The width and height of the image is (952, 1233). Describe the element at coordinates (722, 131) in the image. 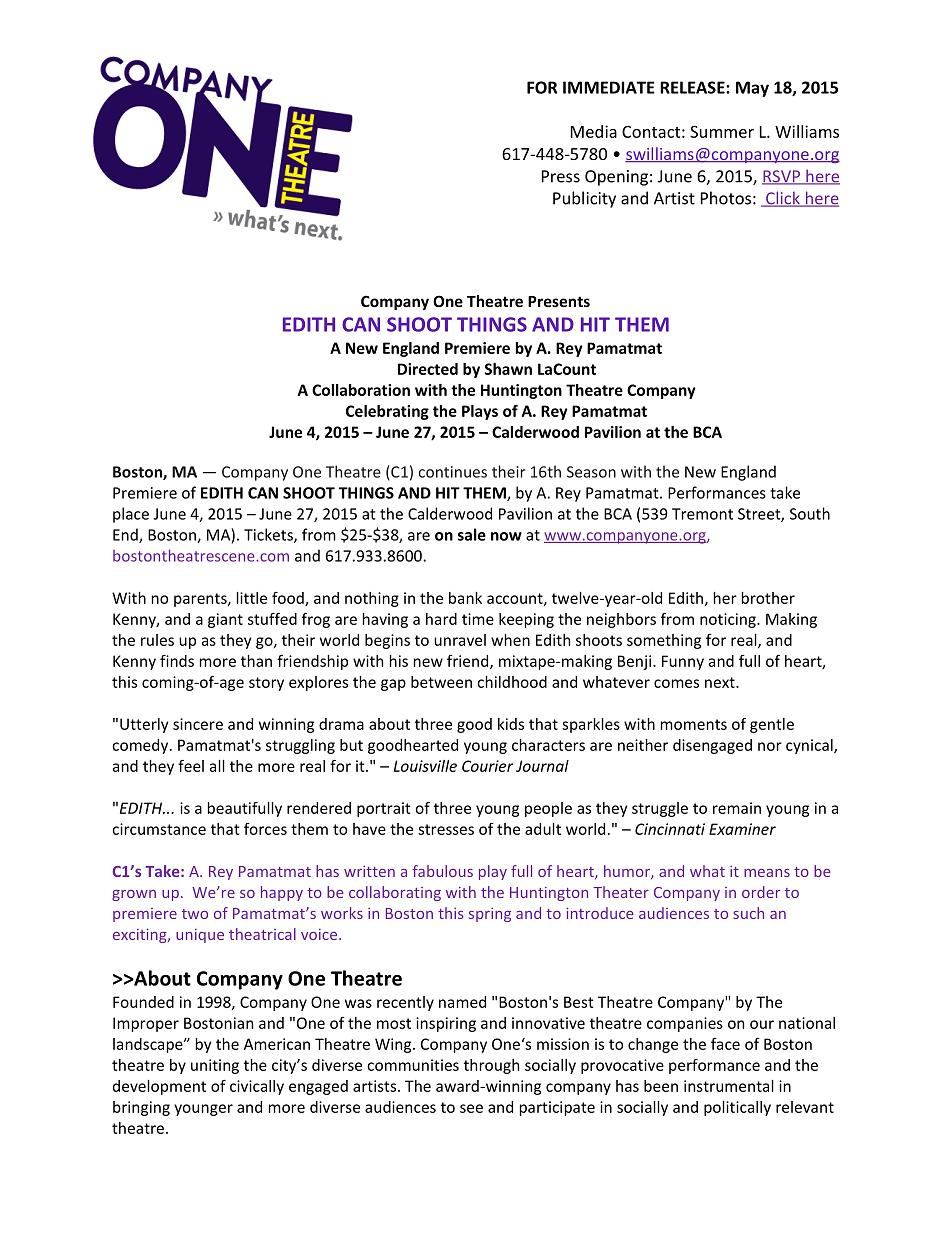

I see `Summer` at that location.
